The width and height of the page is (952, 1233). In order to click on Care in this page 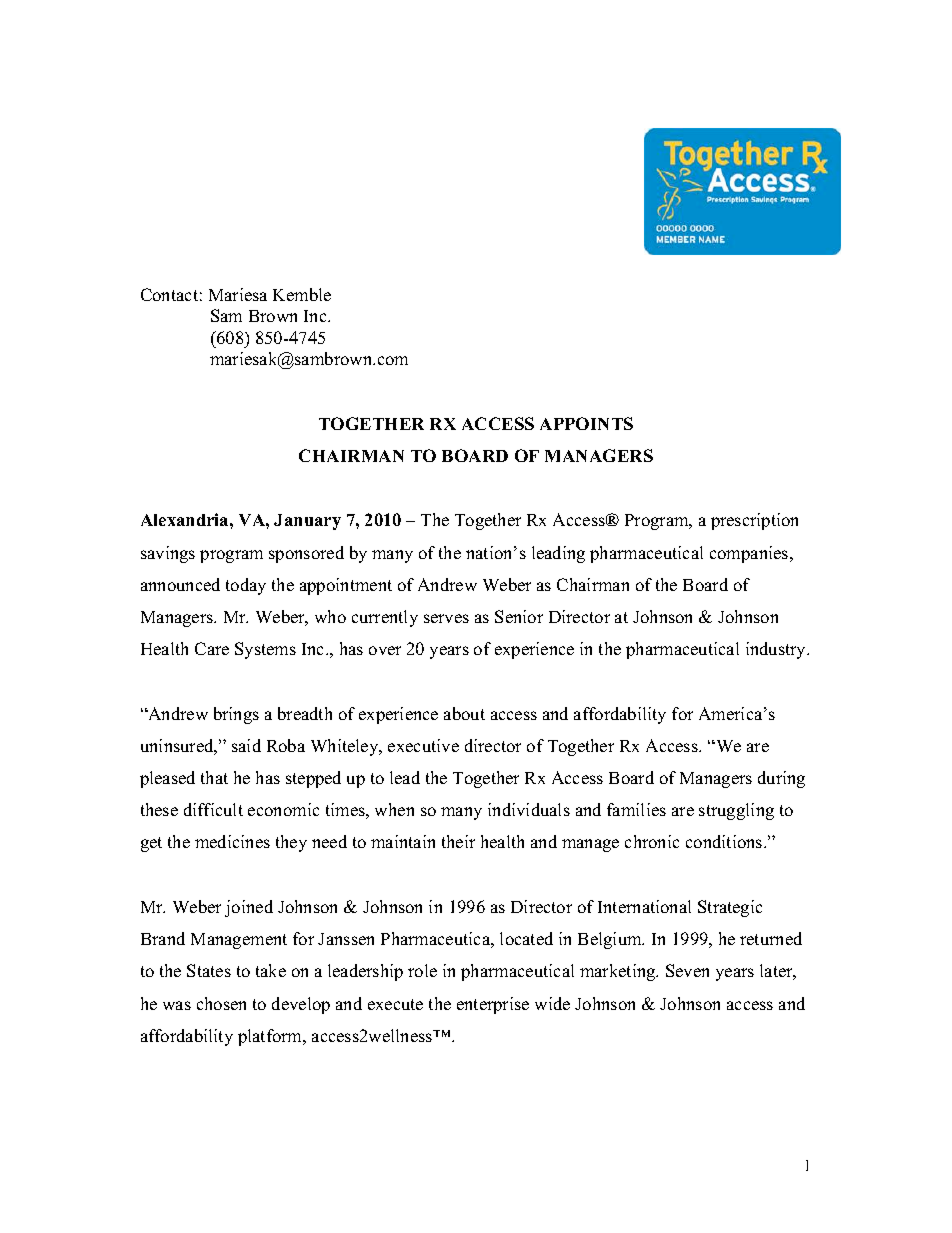, I will do `click(212, 648)`.
